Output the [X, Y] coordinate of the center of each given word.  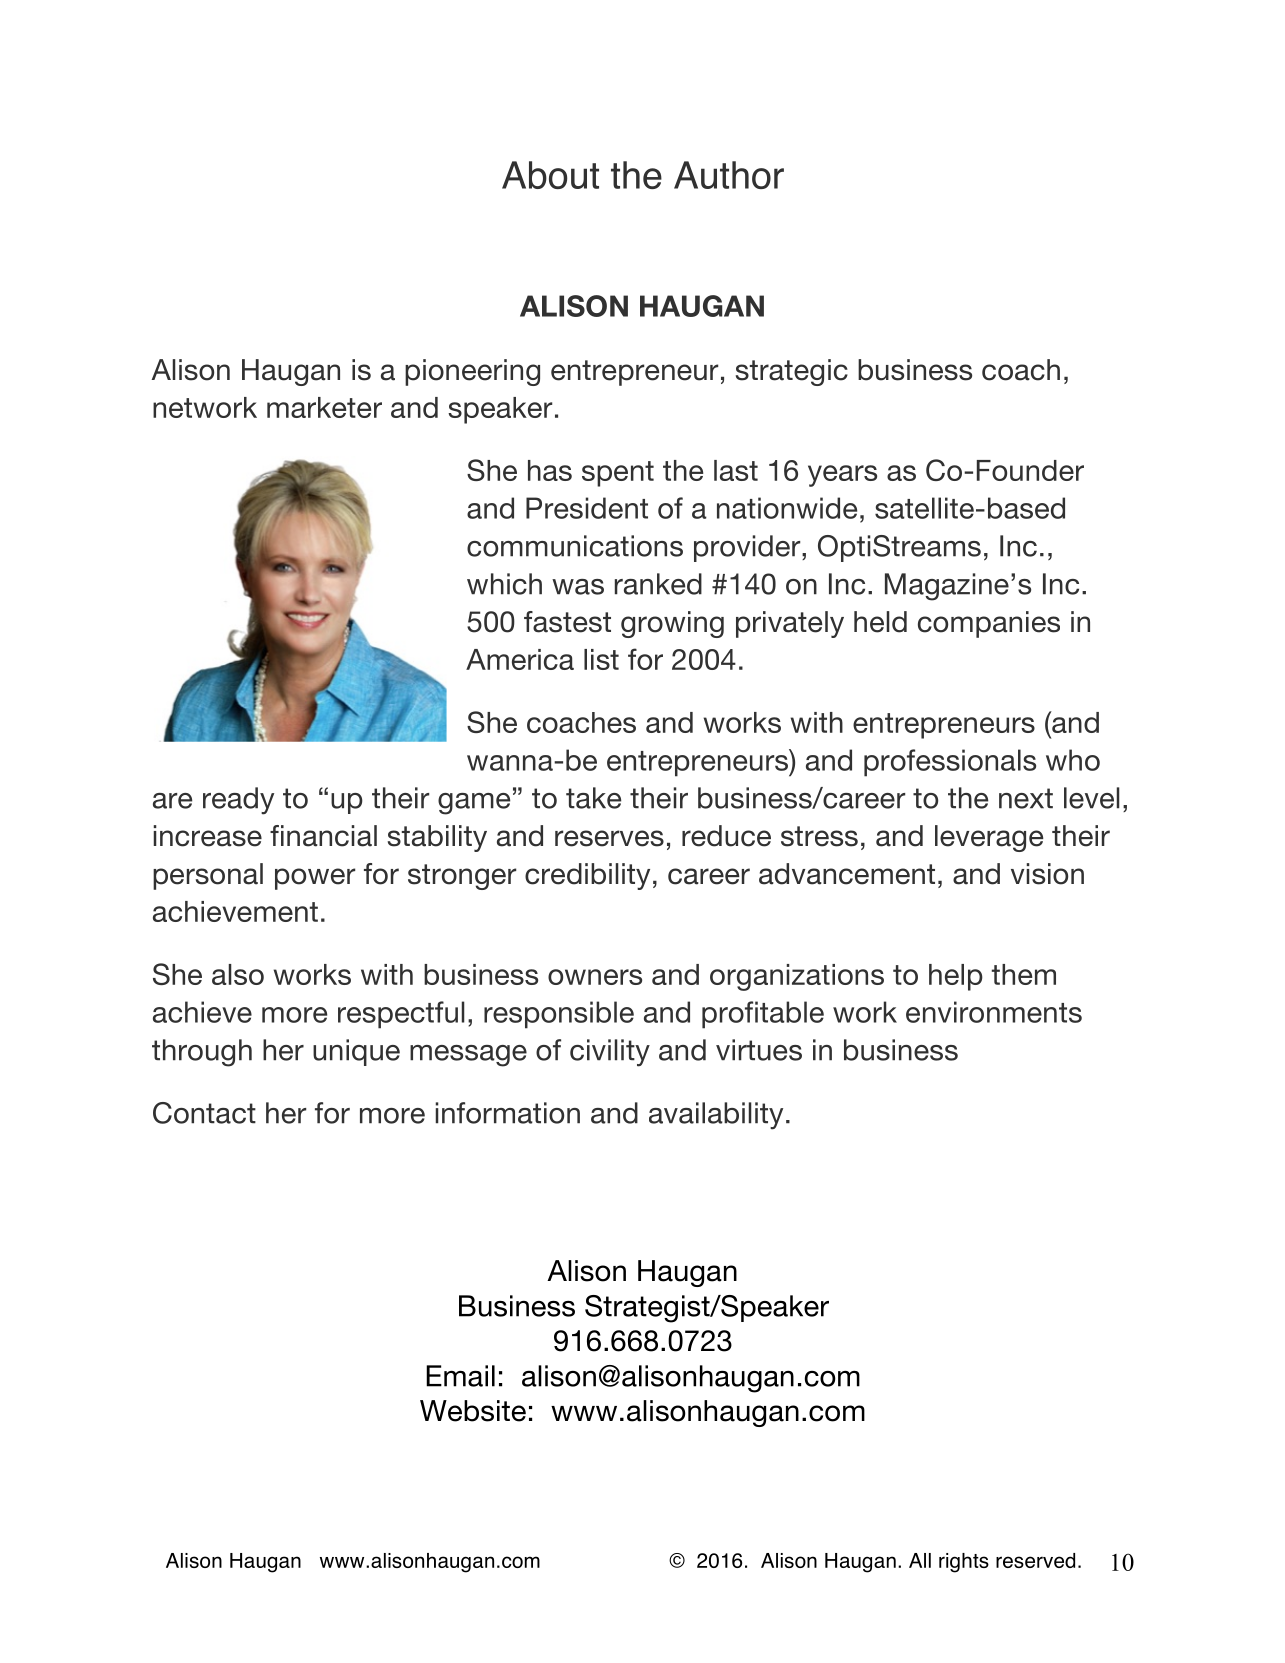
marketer [324, 407]
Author [729, 175]
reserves [609, 838]
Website [473, 1411]
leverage [989, 838]
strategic [792, 372]
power [315, 879]
